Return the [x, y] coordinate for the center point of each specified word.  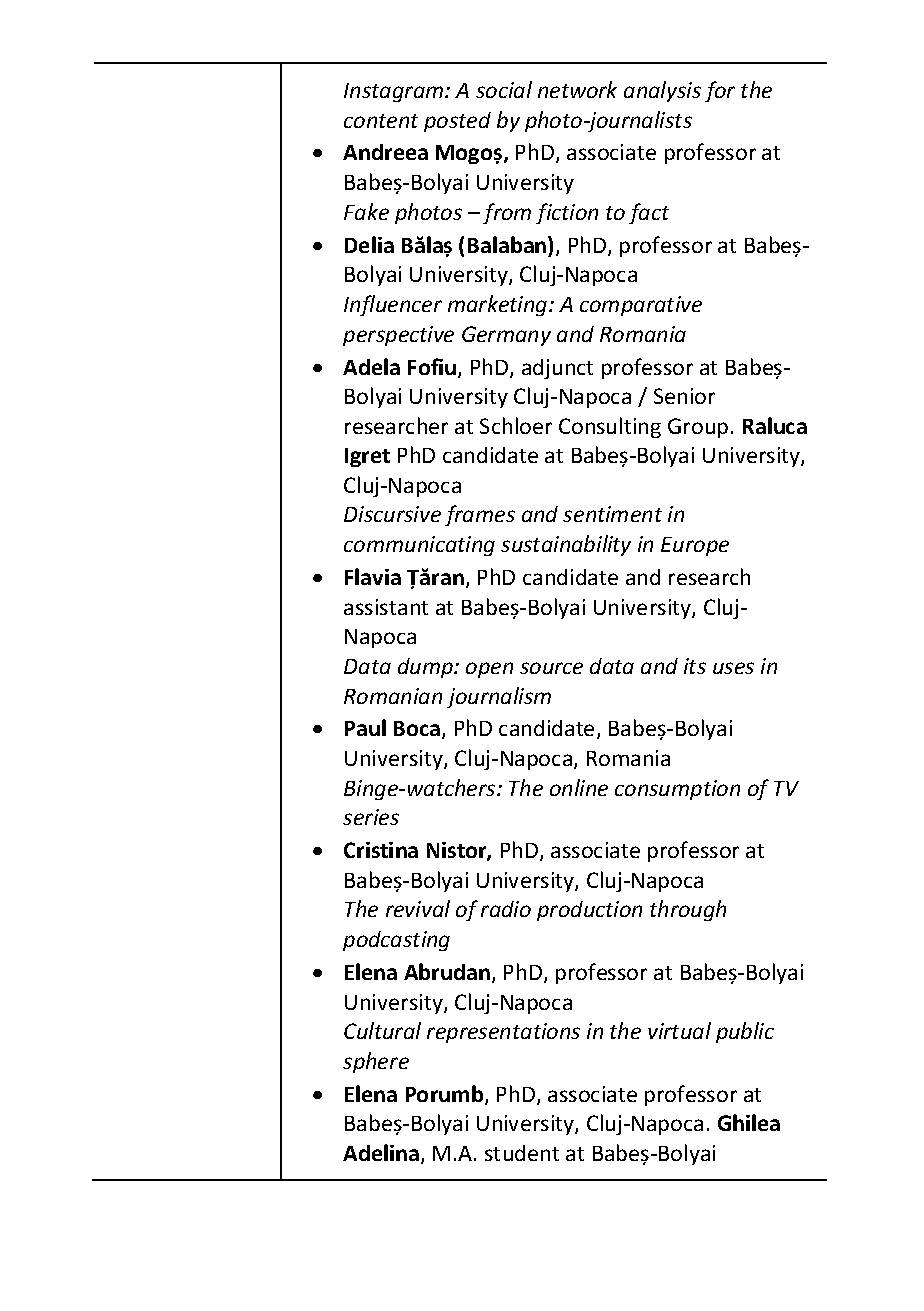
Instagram [395, 92]
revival [418, 908]
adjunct [557, 369]
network [577, 89]
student [522, 1153]
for [720, 91]
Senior [684, 396]
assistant [386, 607]
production [589, 911]
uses [733, 668]
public [745, 1032]
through [688, 910]
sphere [376, 1062]
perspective [398, 336]
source [551, 668]
